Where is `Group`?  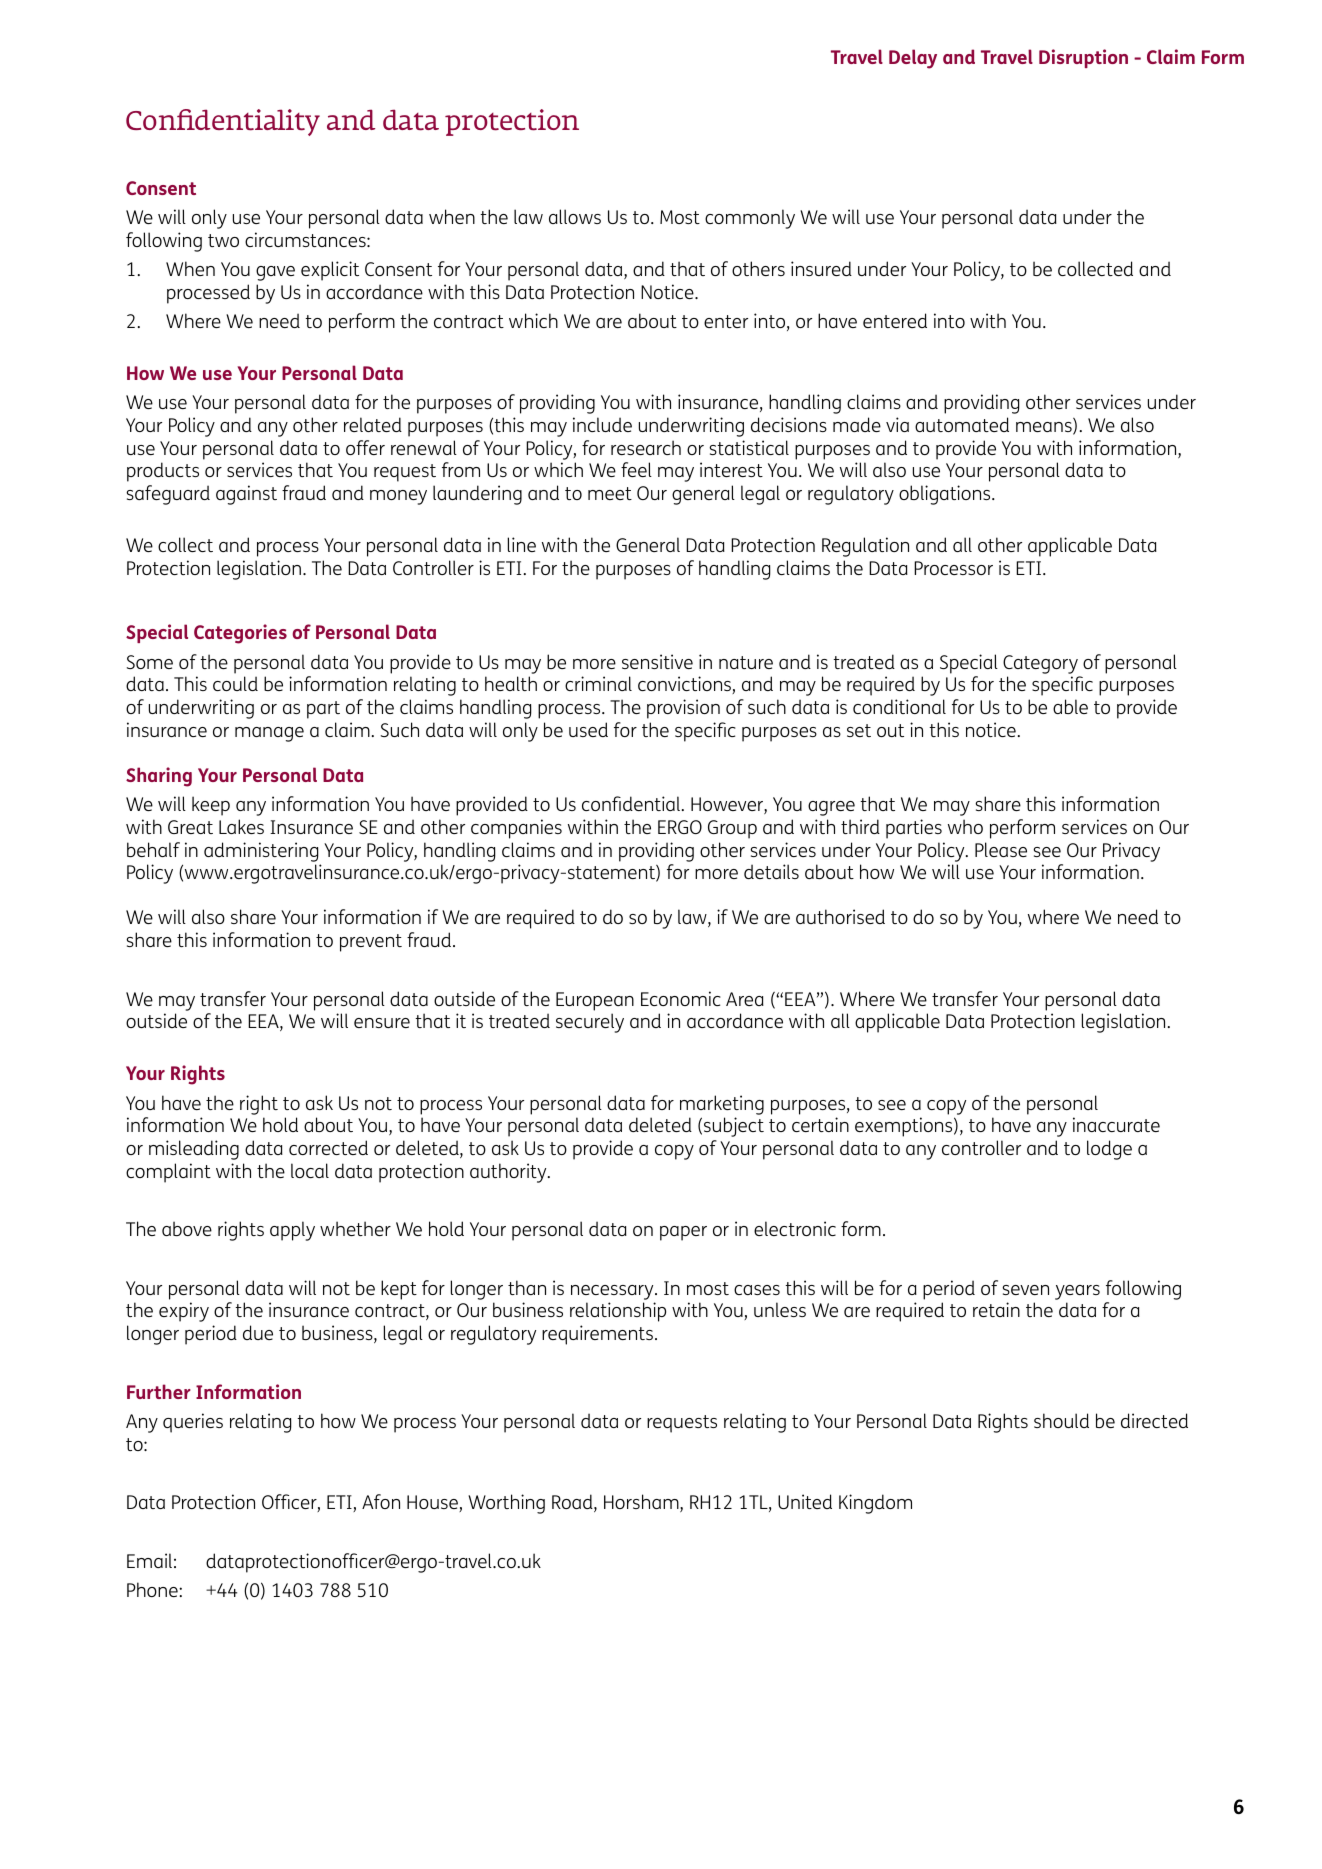
Group is located at coordinates (732, 829).
